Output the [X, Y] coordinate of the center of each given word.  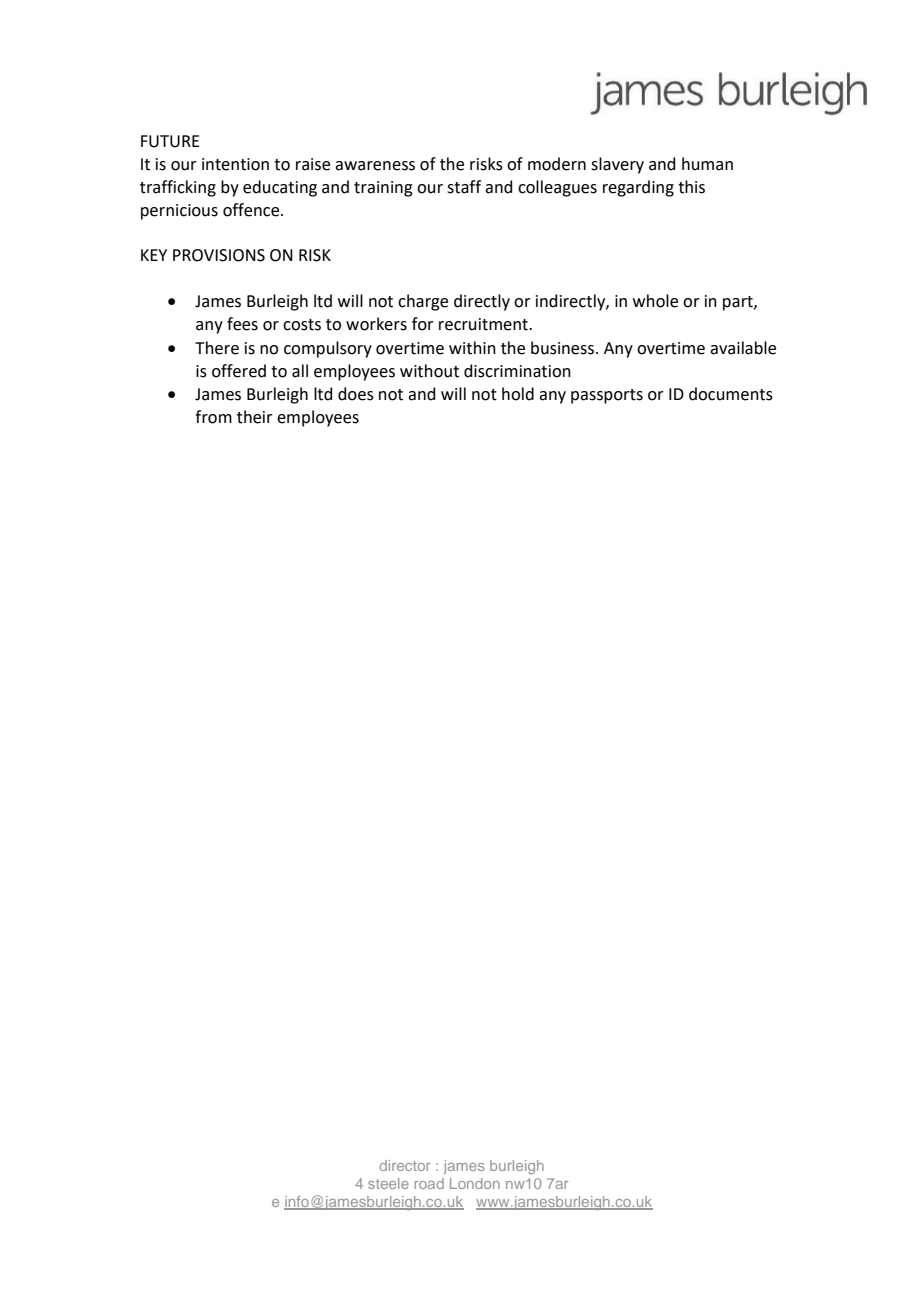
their [255, 417]
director [405, 1165]
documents [731, 394]
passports [607, 396]
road [429, 1183]
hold [518, 394]
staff [464, 187]
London [475, 1183]
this [691, 187]
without [429, 371]
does [356, 394]
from [213, 417]
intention [235, 164]
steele [388, 1183]
